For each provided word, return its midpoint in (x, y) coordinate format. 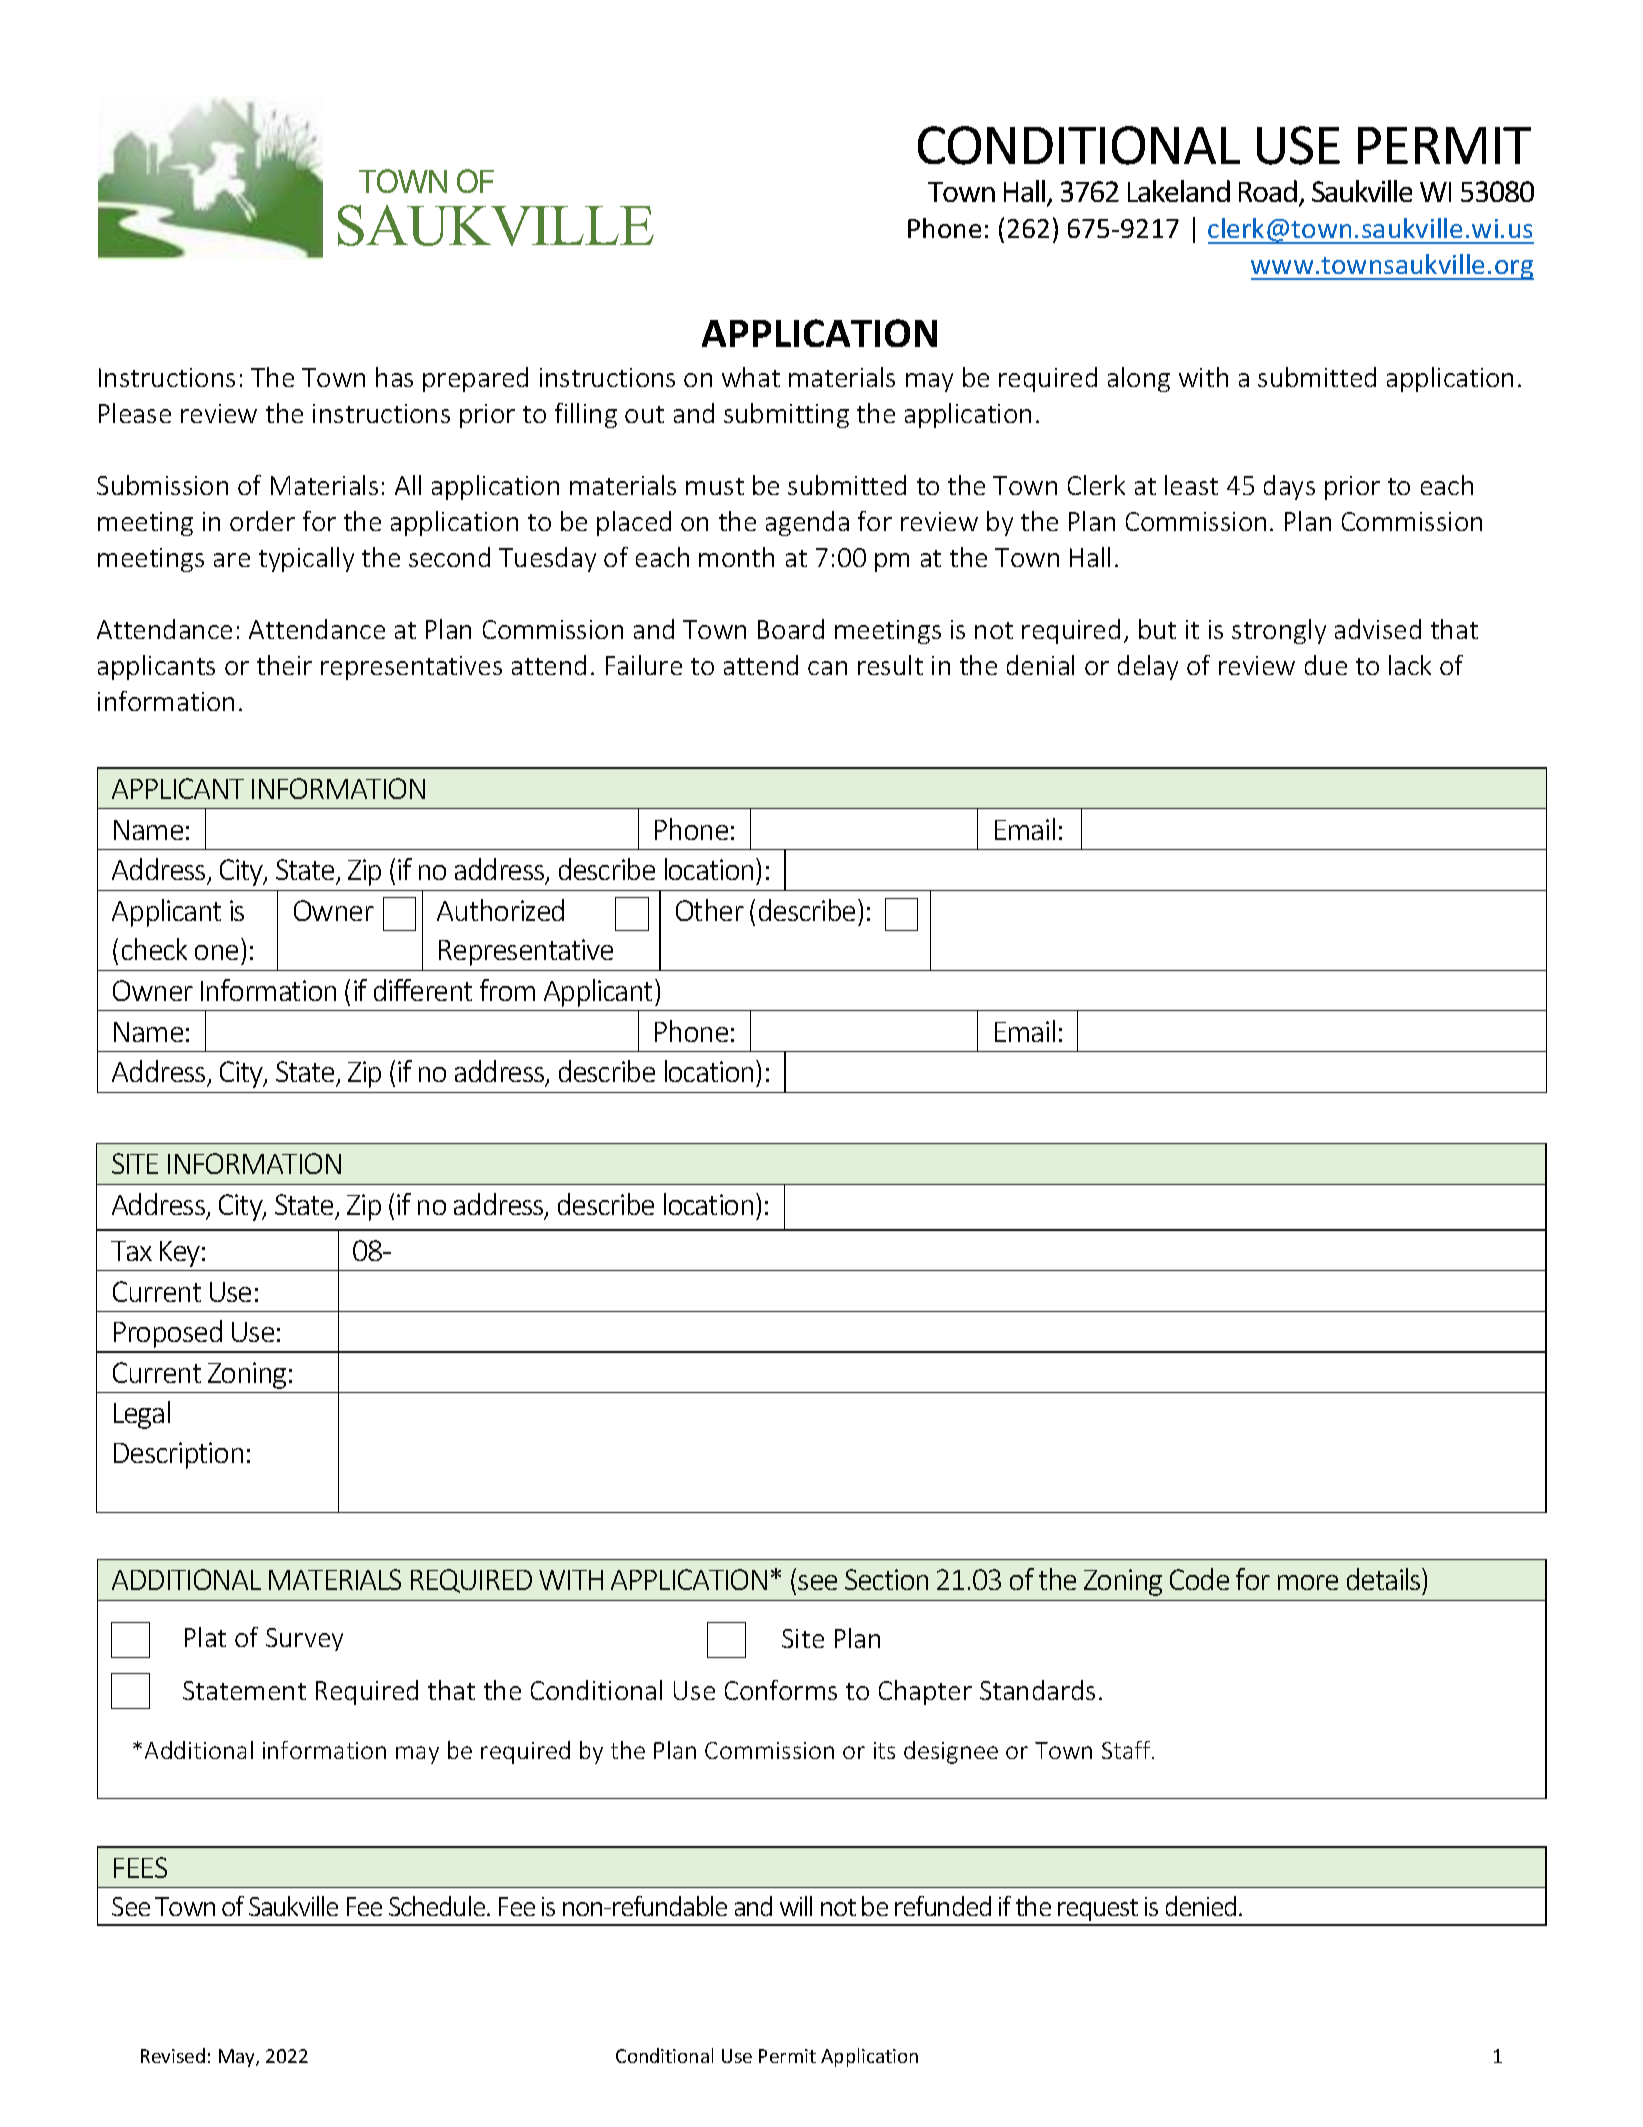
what (751, 377)
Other (710, 910)
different (423, 990)
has (394, 377)
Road (1269, 192)
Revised (173, 2055)
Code (1199, 1579)
